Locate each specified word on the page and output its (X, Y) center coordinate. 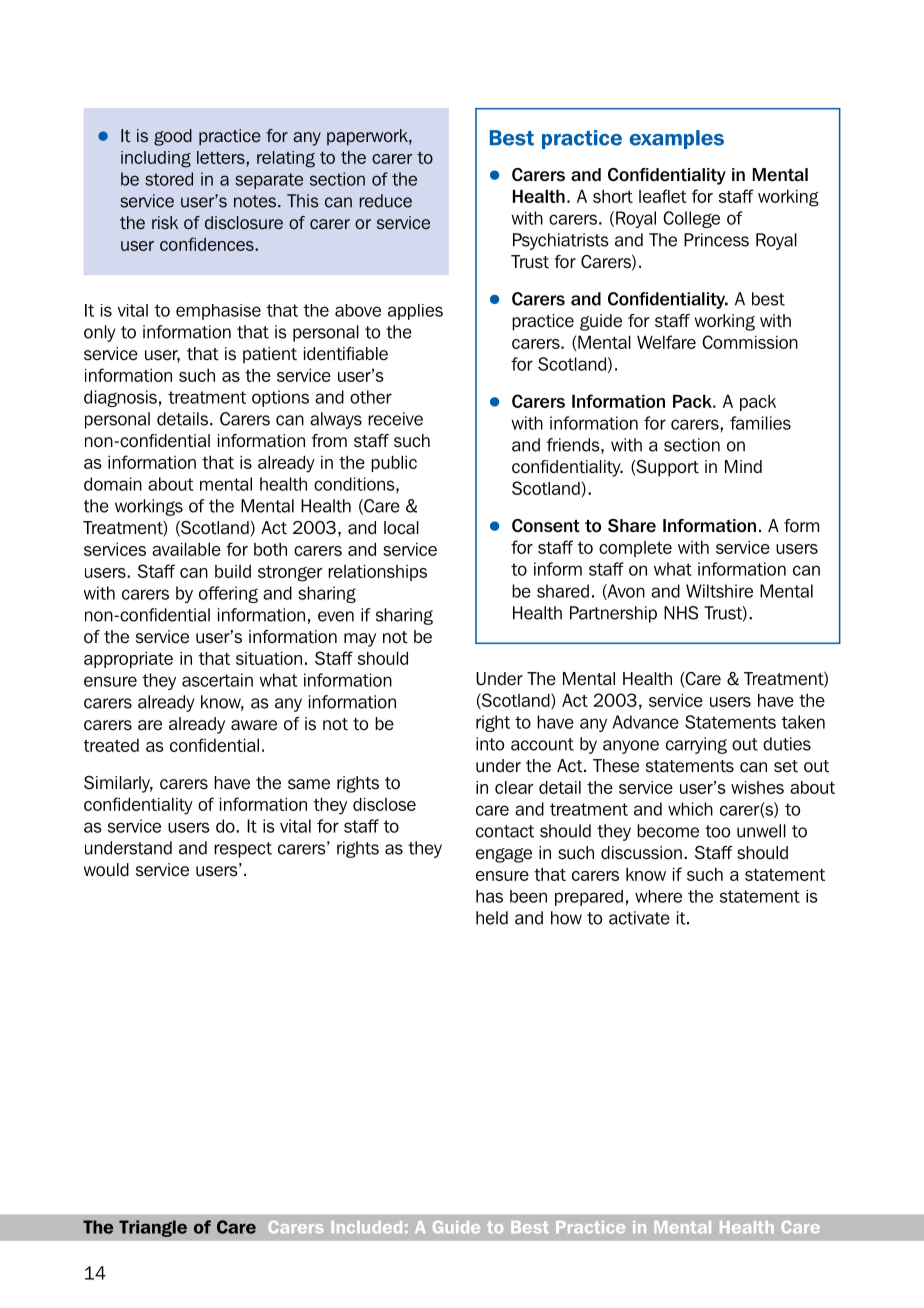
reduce (386, 201)
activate (639, 918)
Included (367, 1227)
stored (169, 179)
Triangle (153, 1228)
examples (676, 139)
